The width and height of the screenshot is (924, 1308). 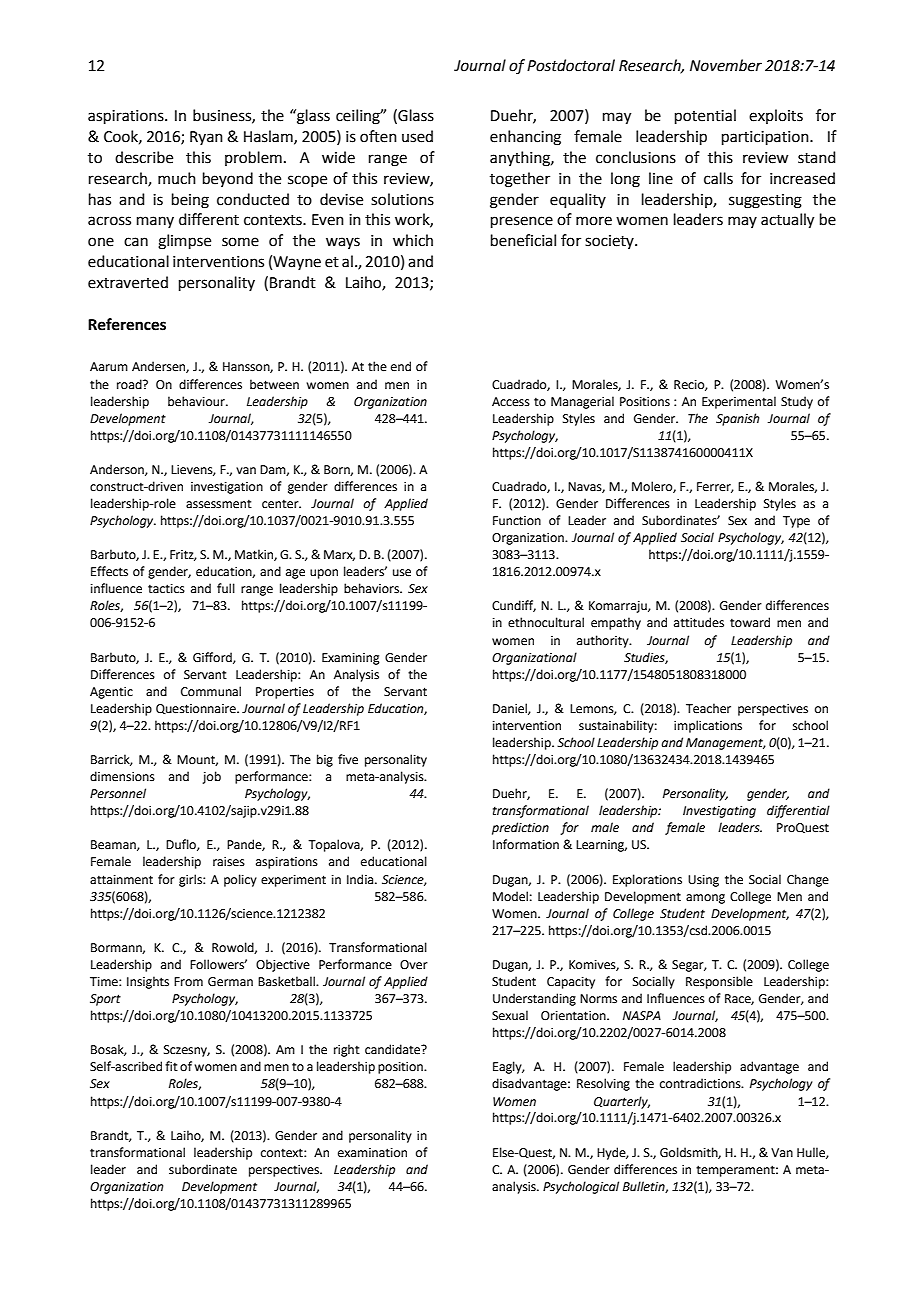 I want to click on potential, so click(x=705, y=116).
